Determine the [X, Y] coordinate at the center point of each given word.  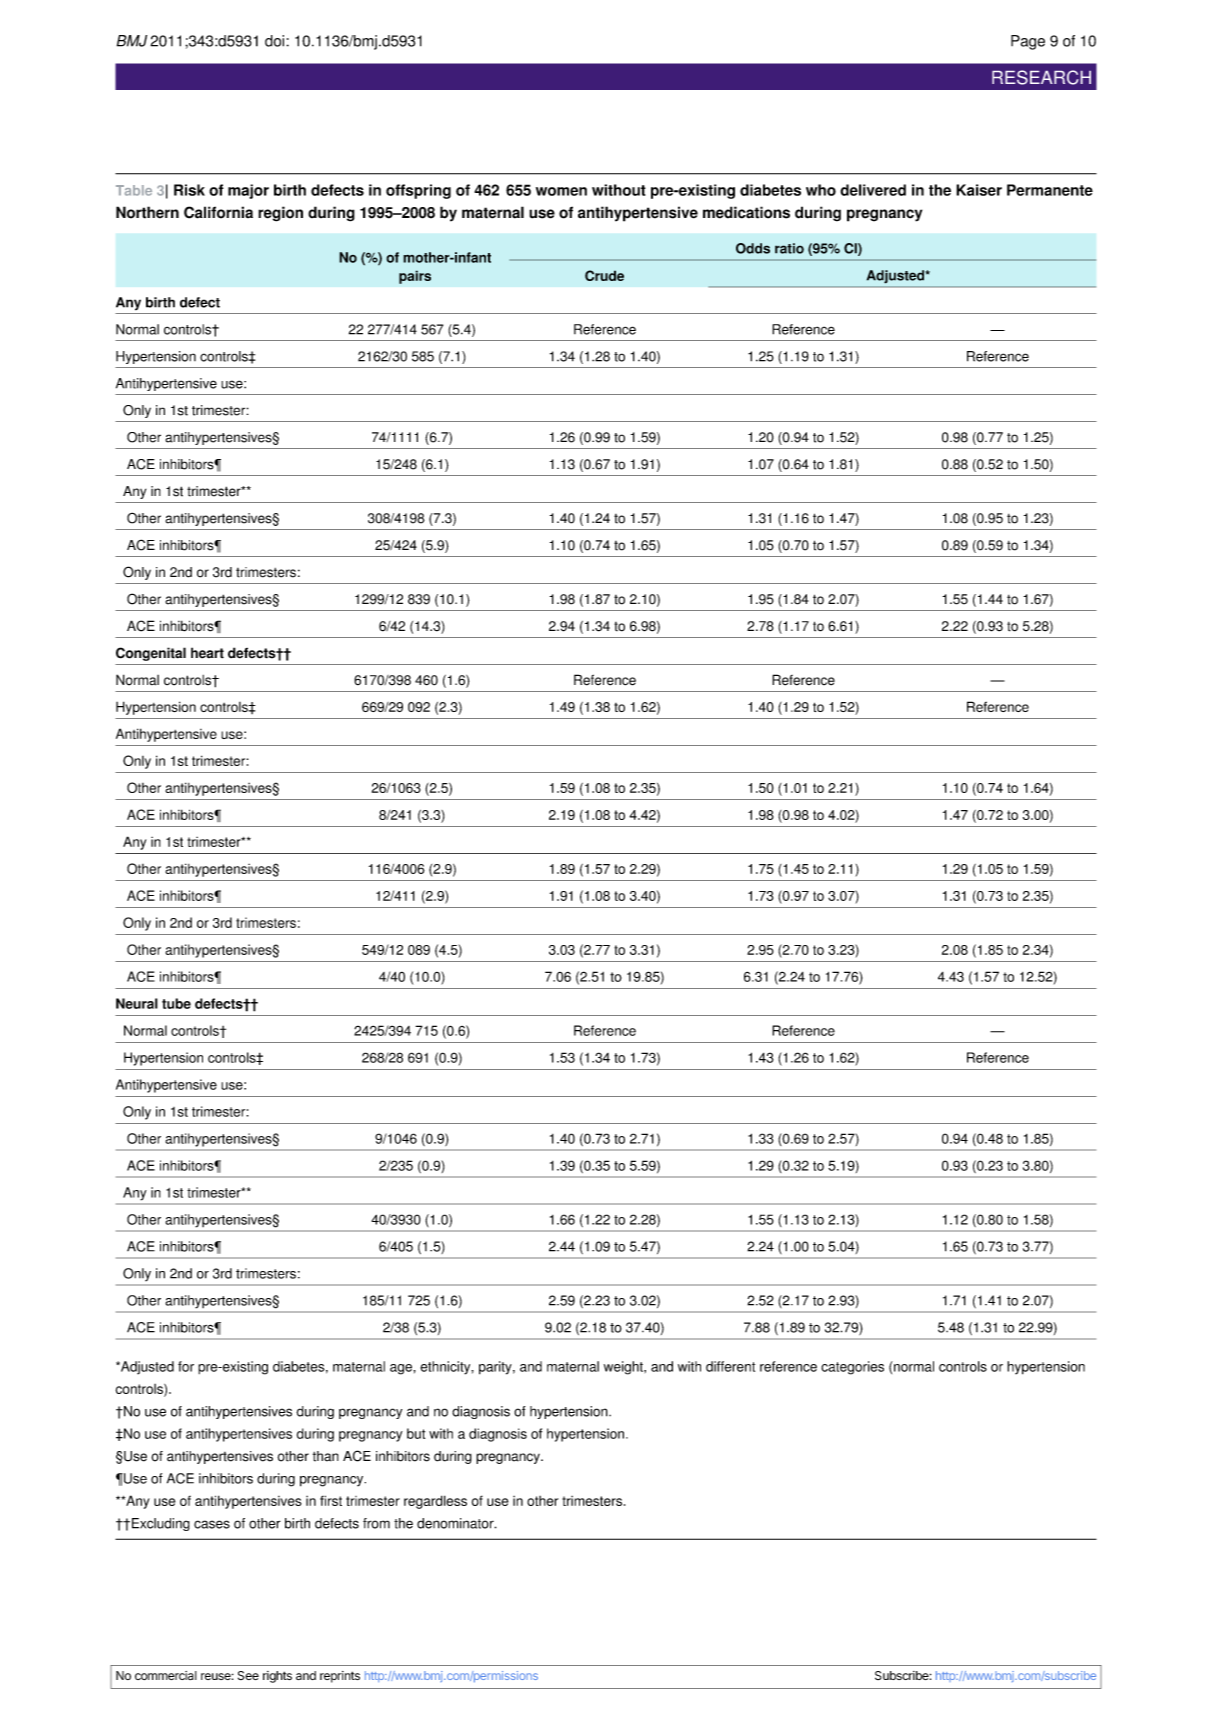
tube [176, 1003]
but [416, 1433]
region [280, 214]
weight [624, 1368]
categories [852, 1368]
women [561, 191]
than [326, 1456]
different [730, 1366]
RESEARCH [1041, 77]
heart [207, 653]
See [248, 1675]
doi [276, 41]
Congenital [151, 654]
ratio [789, 248]
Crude [604, 275]
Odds [753, 248]
